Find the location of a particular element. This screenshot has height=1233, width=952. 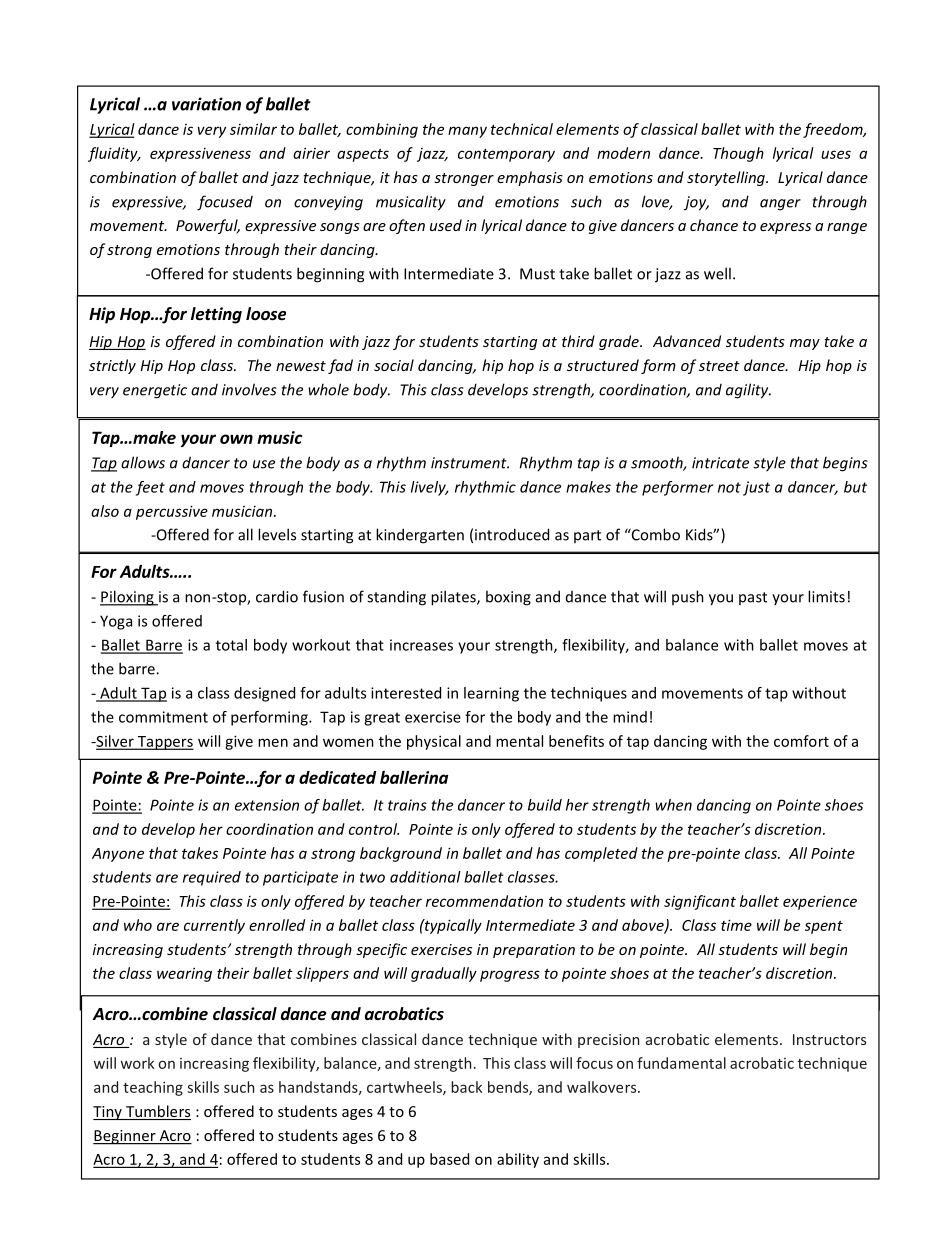

Tumblers is located at coordinates (157, 1112).
